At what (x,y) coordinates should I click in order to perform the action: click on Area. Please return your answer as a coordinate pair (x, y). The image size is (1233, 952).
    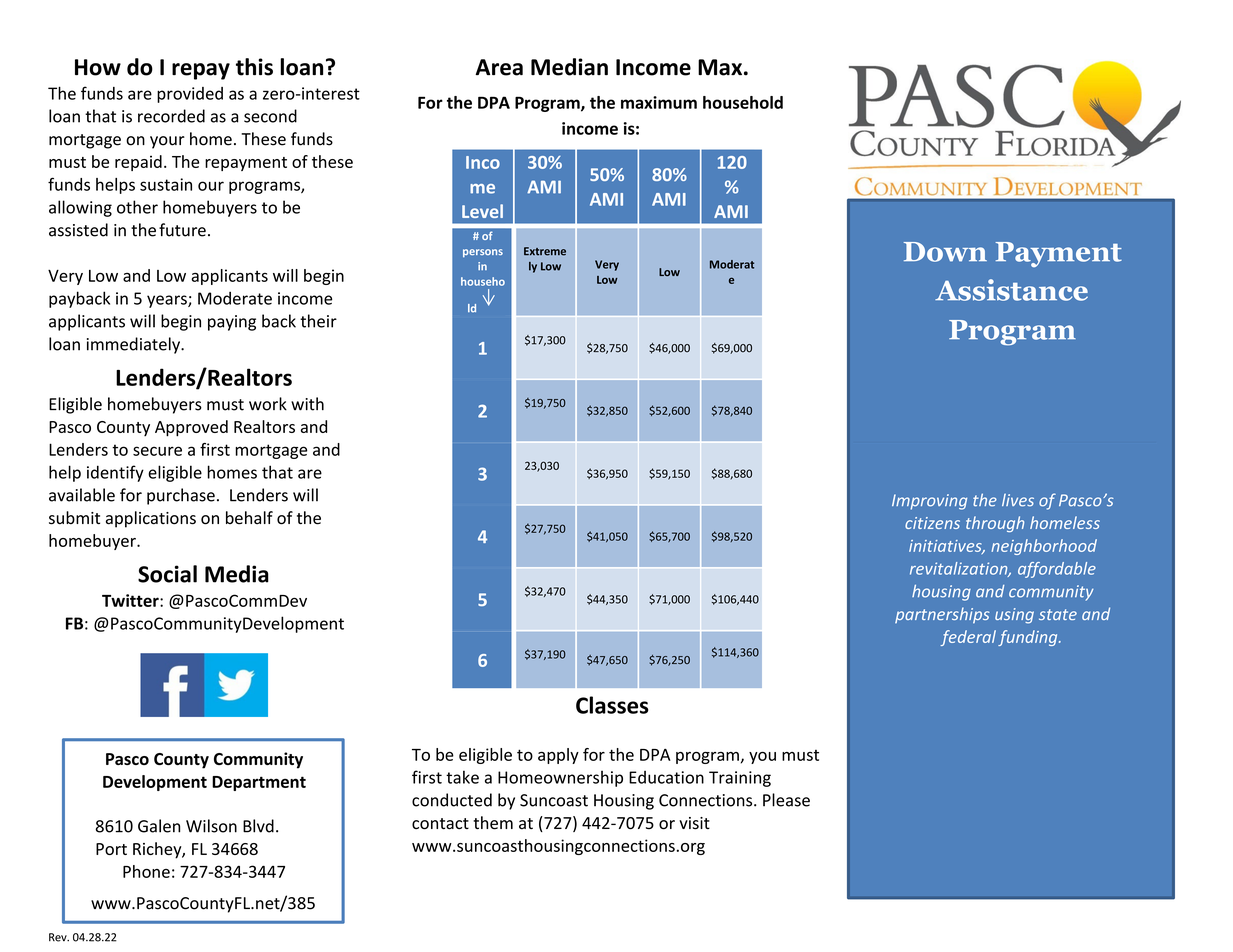
    Looking at the image, I should click on (499, 67).
